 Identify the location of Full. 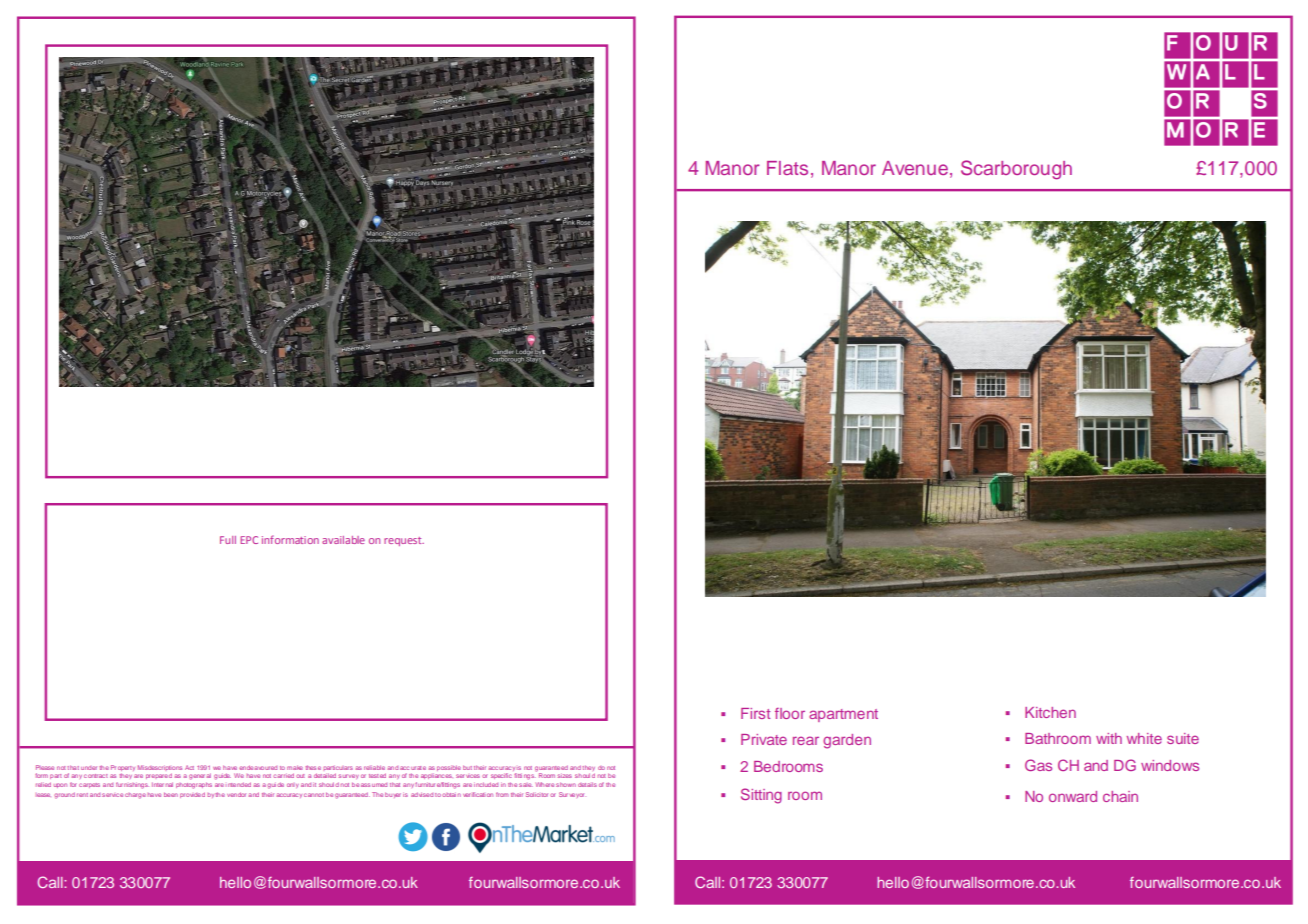
(228, 540).
